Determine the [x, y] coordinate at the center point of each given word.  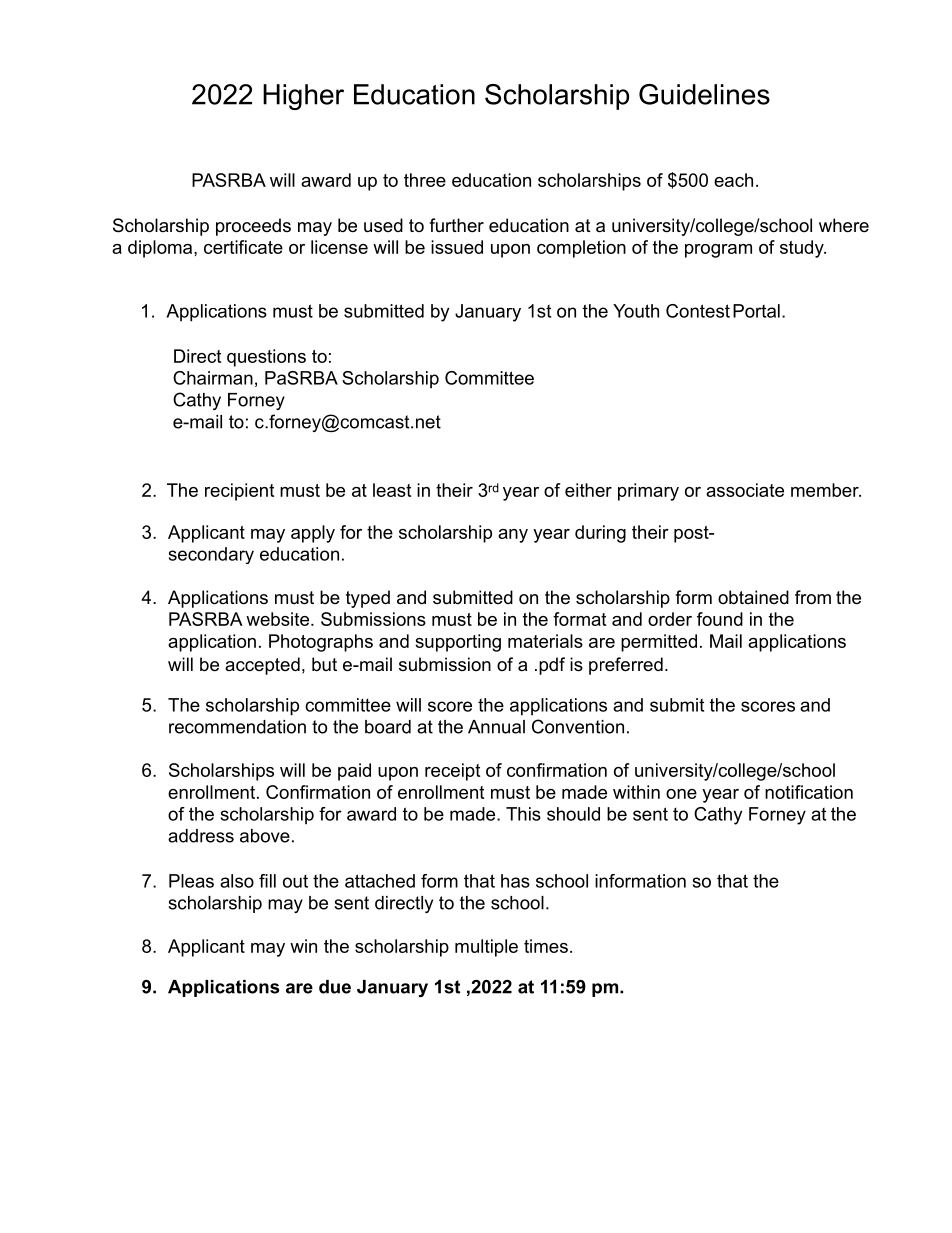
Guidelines [704, 94]
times [546, 946]
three [425, 180]
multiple [486, 948]
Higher [303, 97]
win [303, 946]
